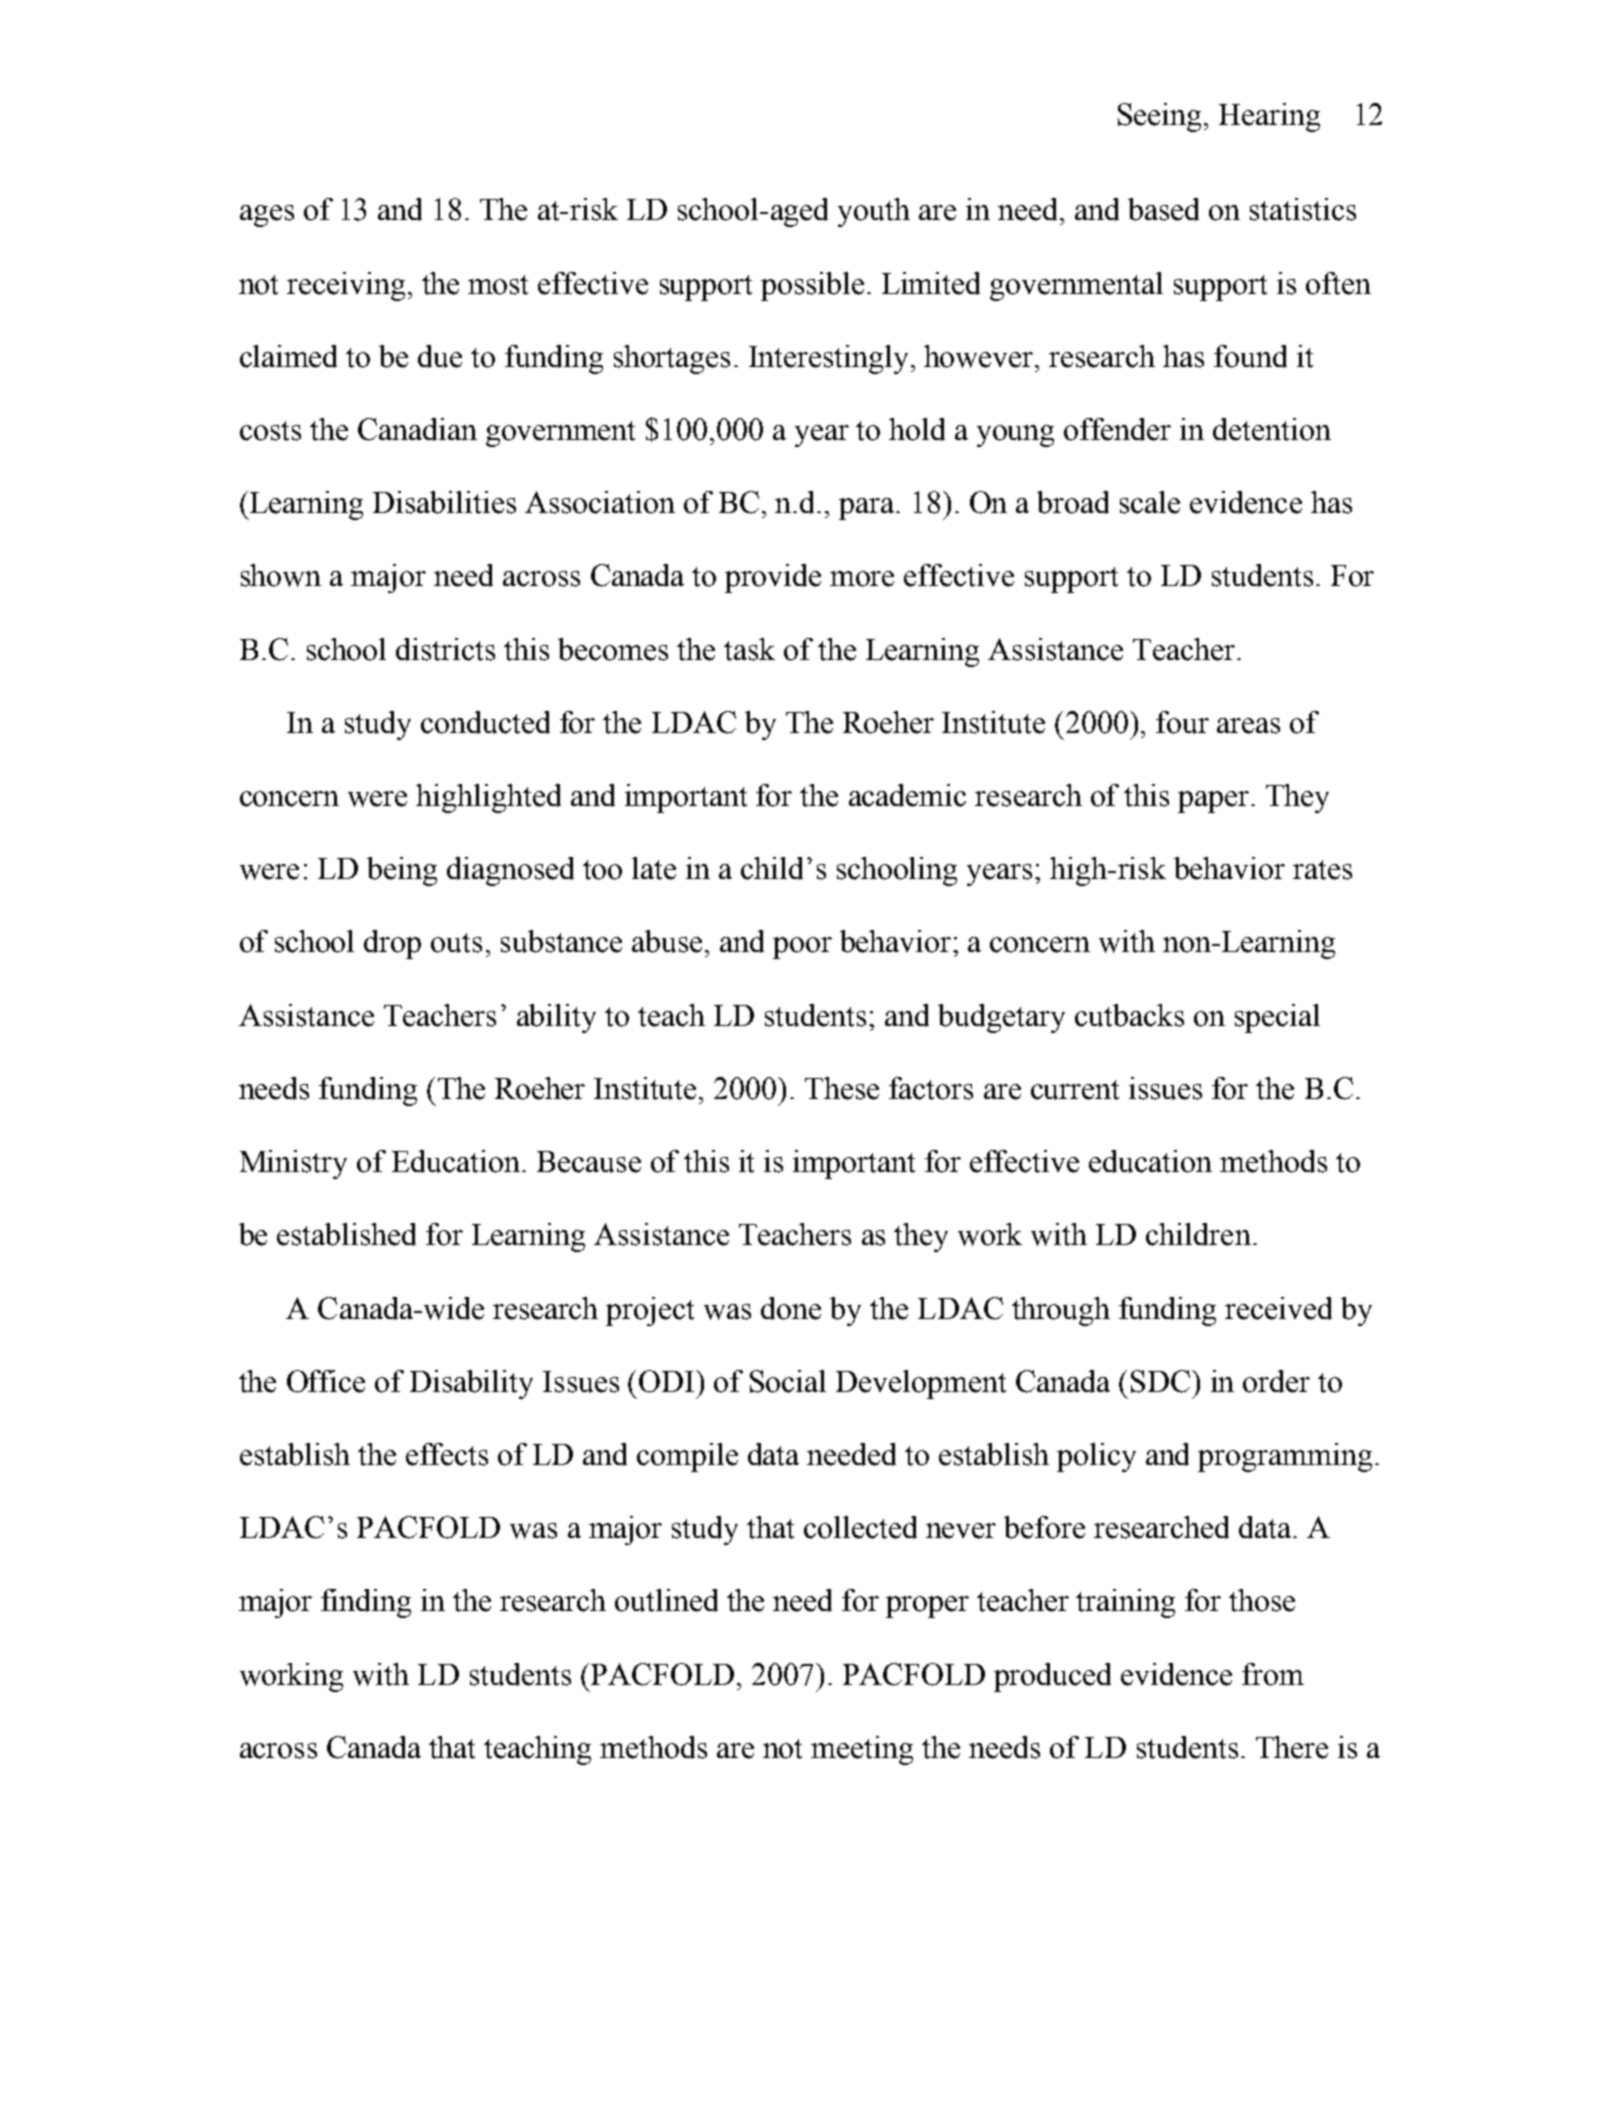 This page has height=2101, width=1623. What do you see at coordinates (874, 212) in the page?
I see `youth` at bounding box center [874, 212].
